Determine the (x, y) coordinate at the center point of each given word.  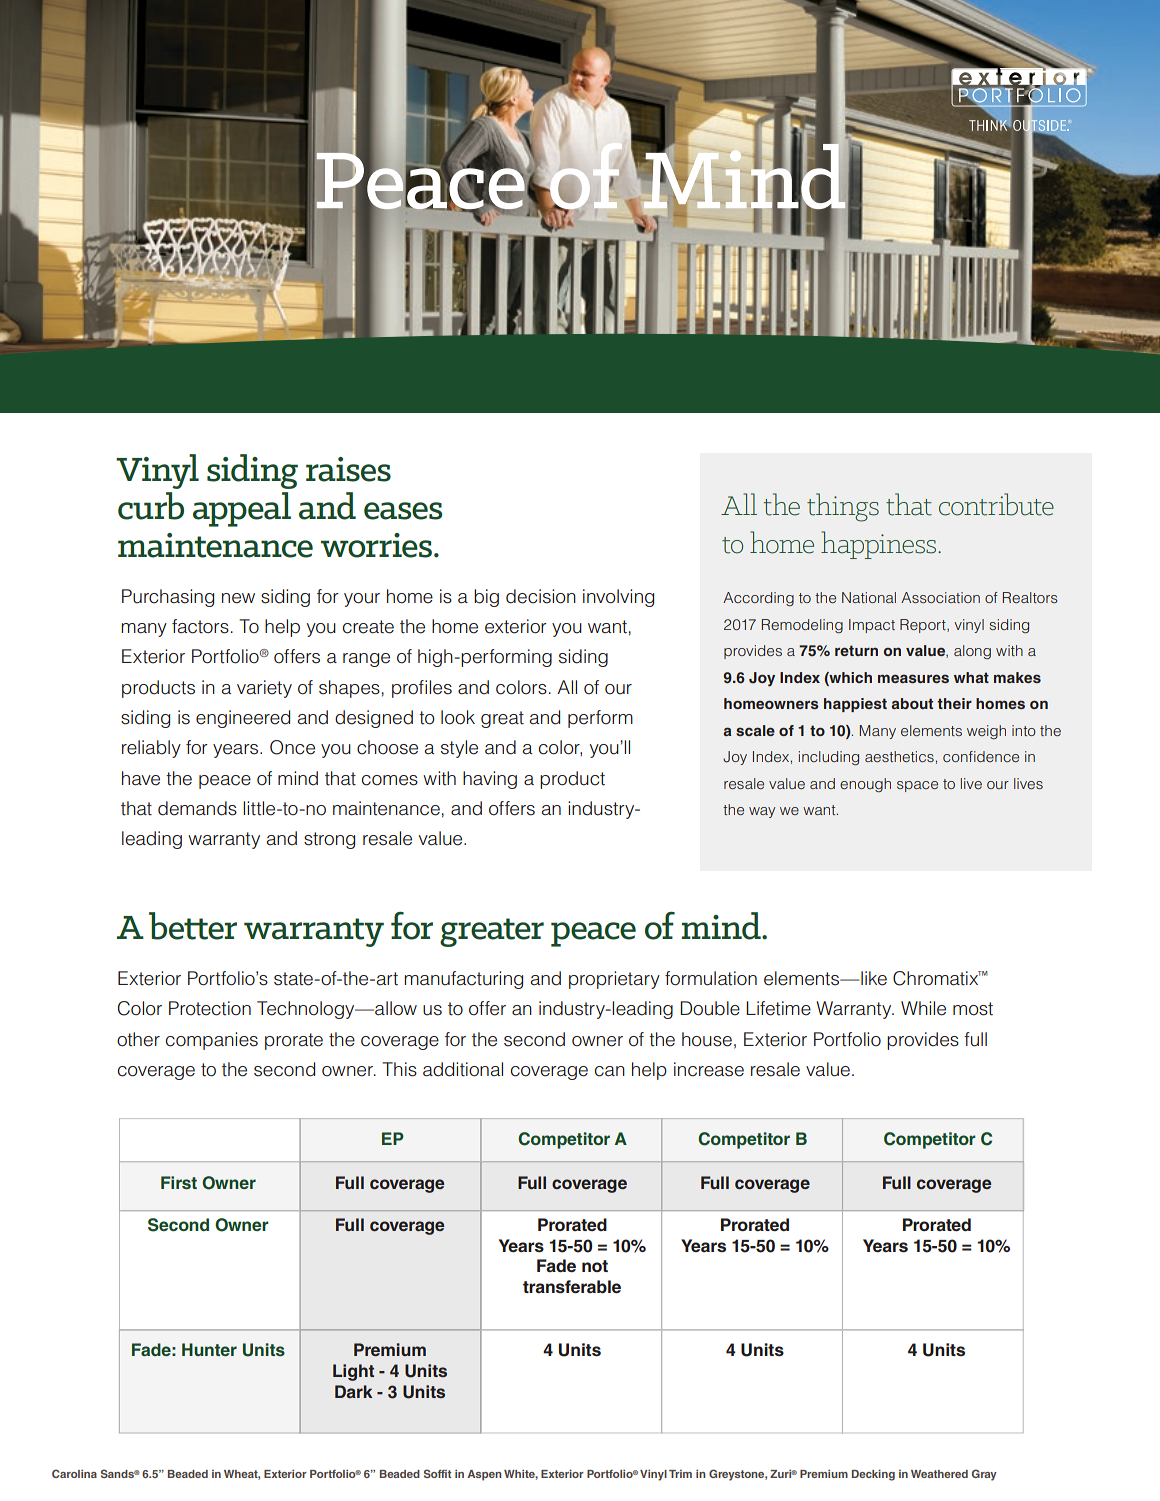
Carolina (74, 1473)
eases (403, 511)
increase (709, 1069)
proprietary (614, 980)
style (459, 749)
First (179, 1182)
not (595, 1266)
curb (151, 506)
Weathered (939, 1474)
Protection (210, 1008)
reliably (151, 749)
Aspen (484, 1475)
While (923, 1008)
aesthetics (899, 756)
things (843, 507)
